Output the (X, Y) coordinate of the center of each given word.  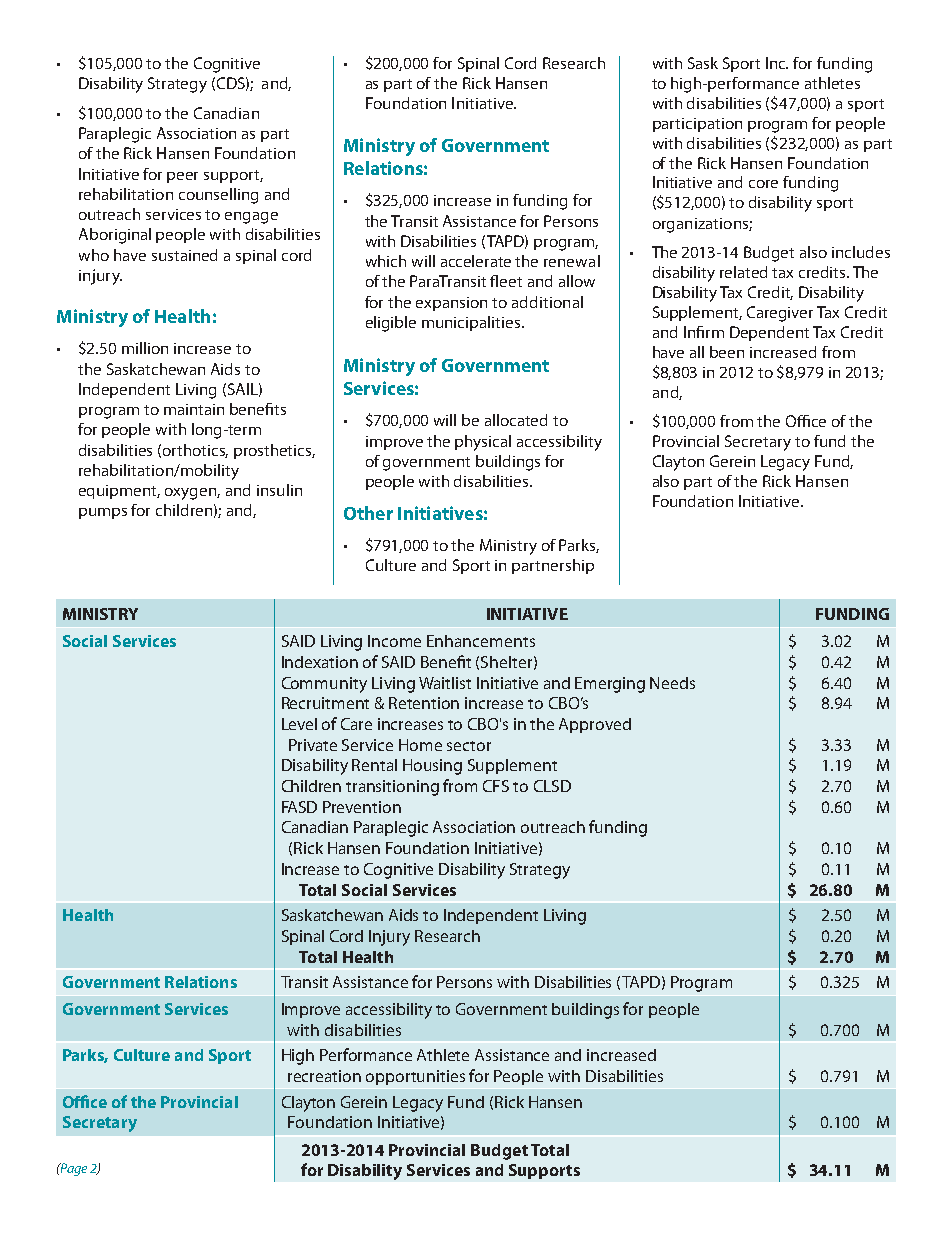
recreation (324, 1076)
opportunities (415, 1077)
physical (483, 443)
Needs (672, 683)
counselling (218, 196)
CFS (496, 786)
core (763, 184)
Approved (595, 725)
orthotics (195, 451)
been (727, 352)
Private (313, 745)
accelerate (476, 261)
